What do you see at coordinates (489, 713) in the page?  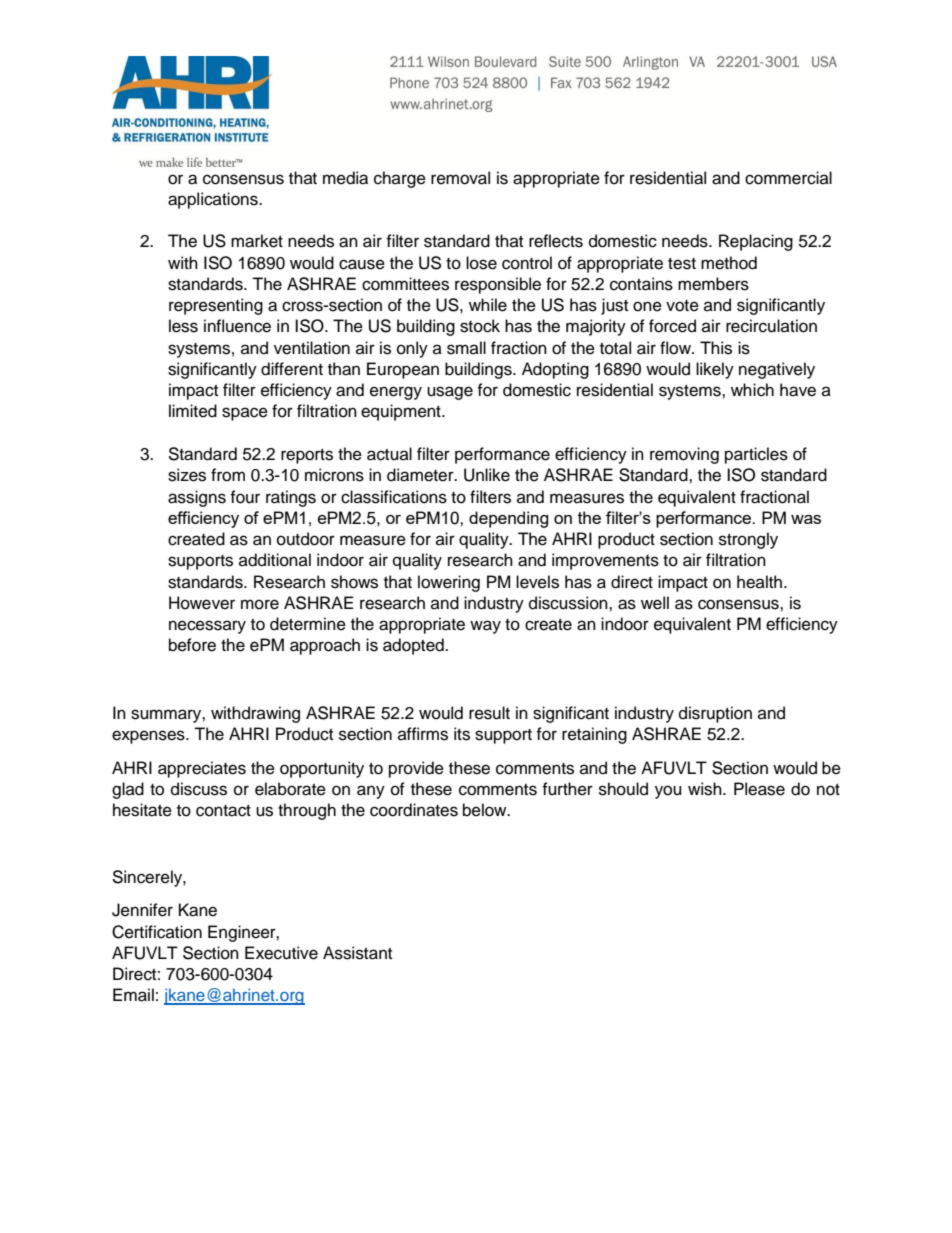 I see `result` at bounding box center [489, 713].
